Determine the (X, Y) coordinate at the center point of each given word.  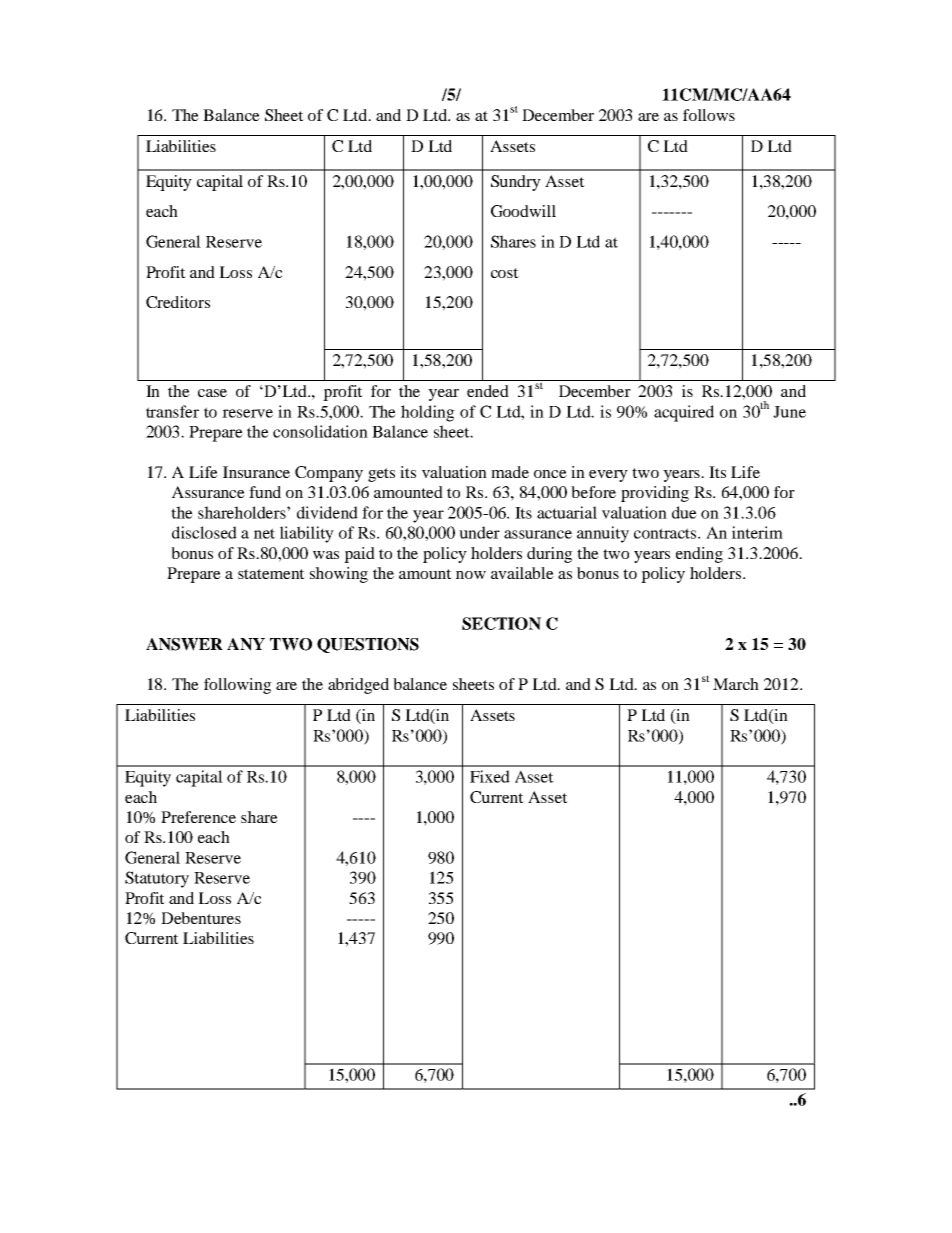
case (212, 393)
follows (709, 115)
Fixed (490, 776)
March (736, 684)
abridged (358, 686)
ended (488, 391)
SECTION (501, 623)
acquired (684, 413)
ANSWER (184, 644)
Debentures (201, 918)
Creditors (178, 302)
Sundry (516, 183)
